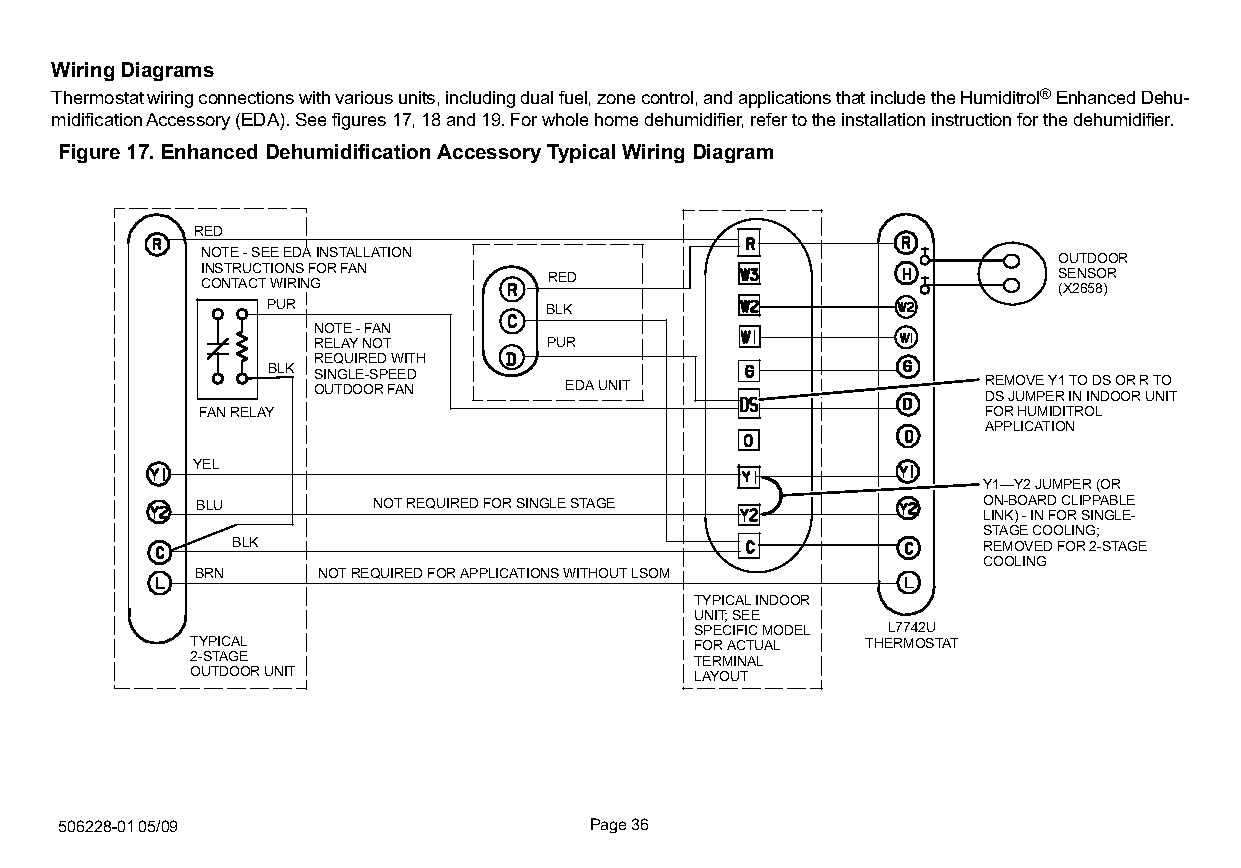  I want to click on BLU, so click(209, 505).
